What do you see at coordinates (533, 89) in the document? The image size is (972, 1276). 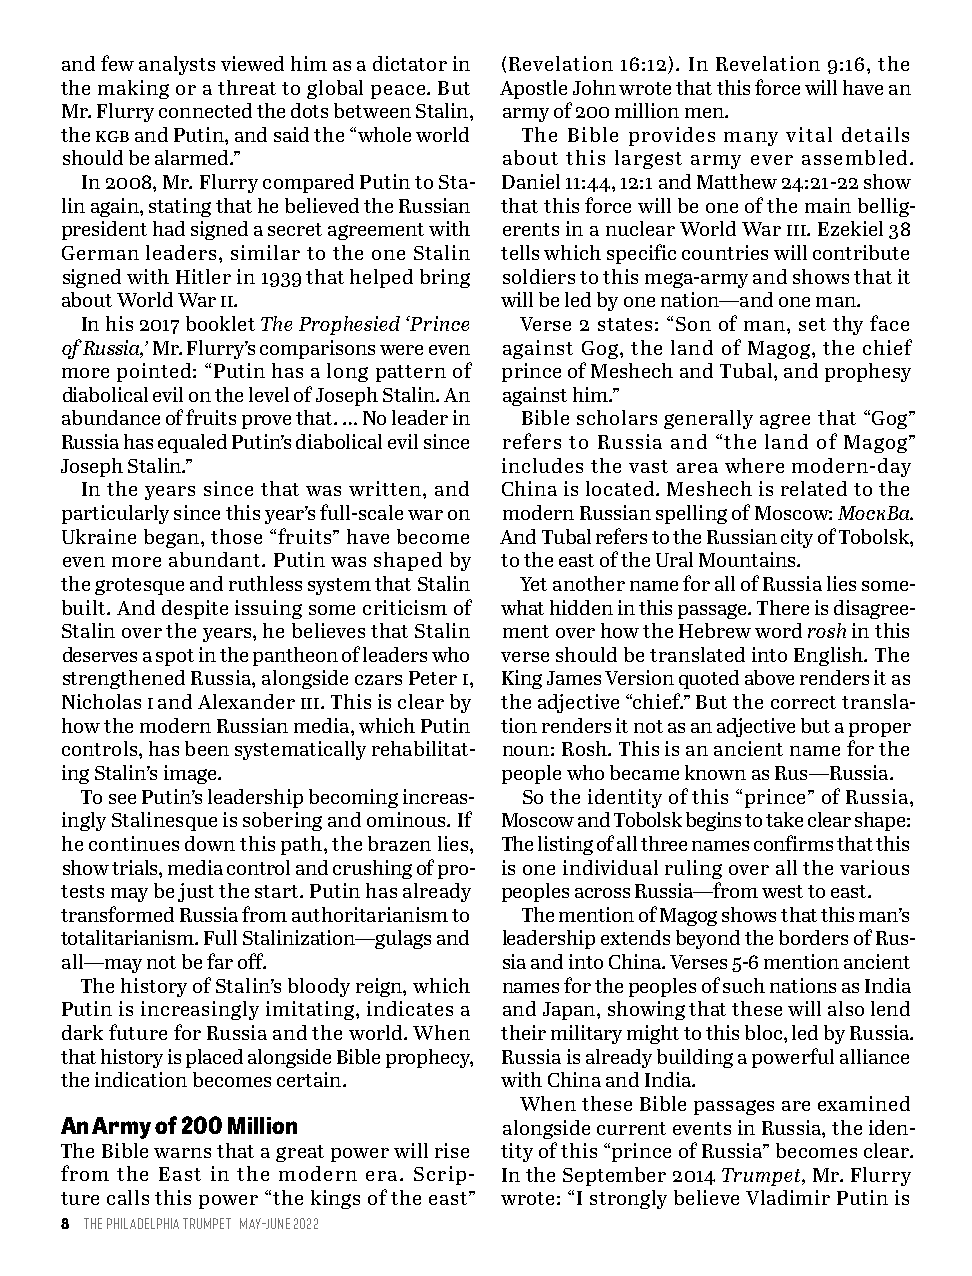 I see `Apostle` at bounding box center [533, 89].
